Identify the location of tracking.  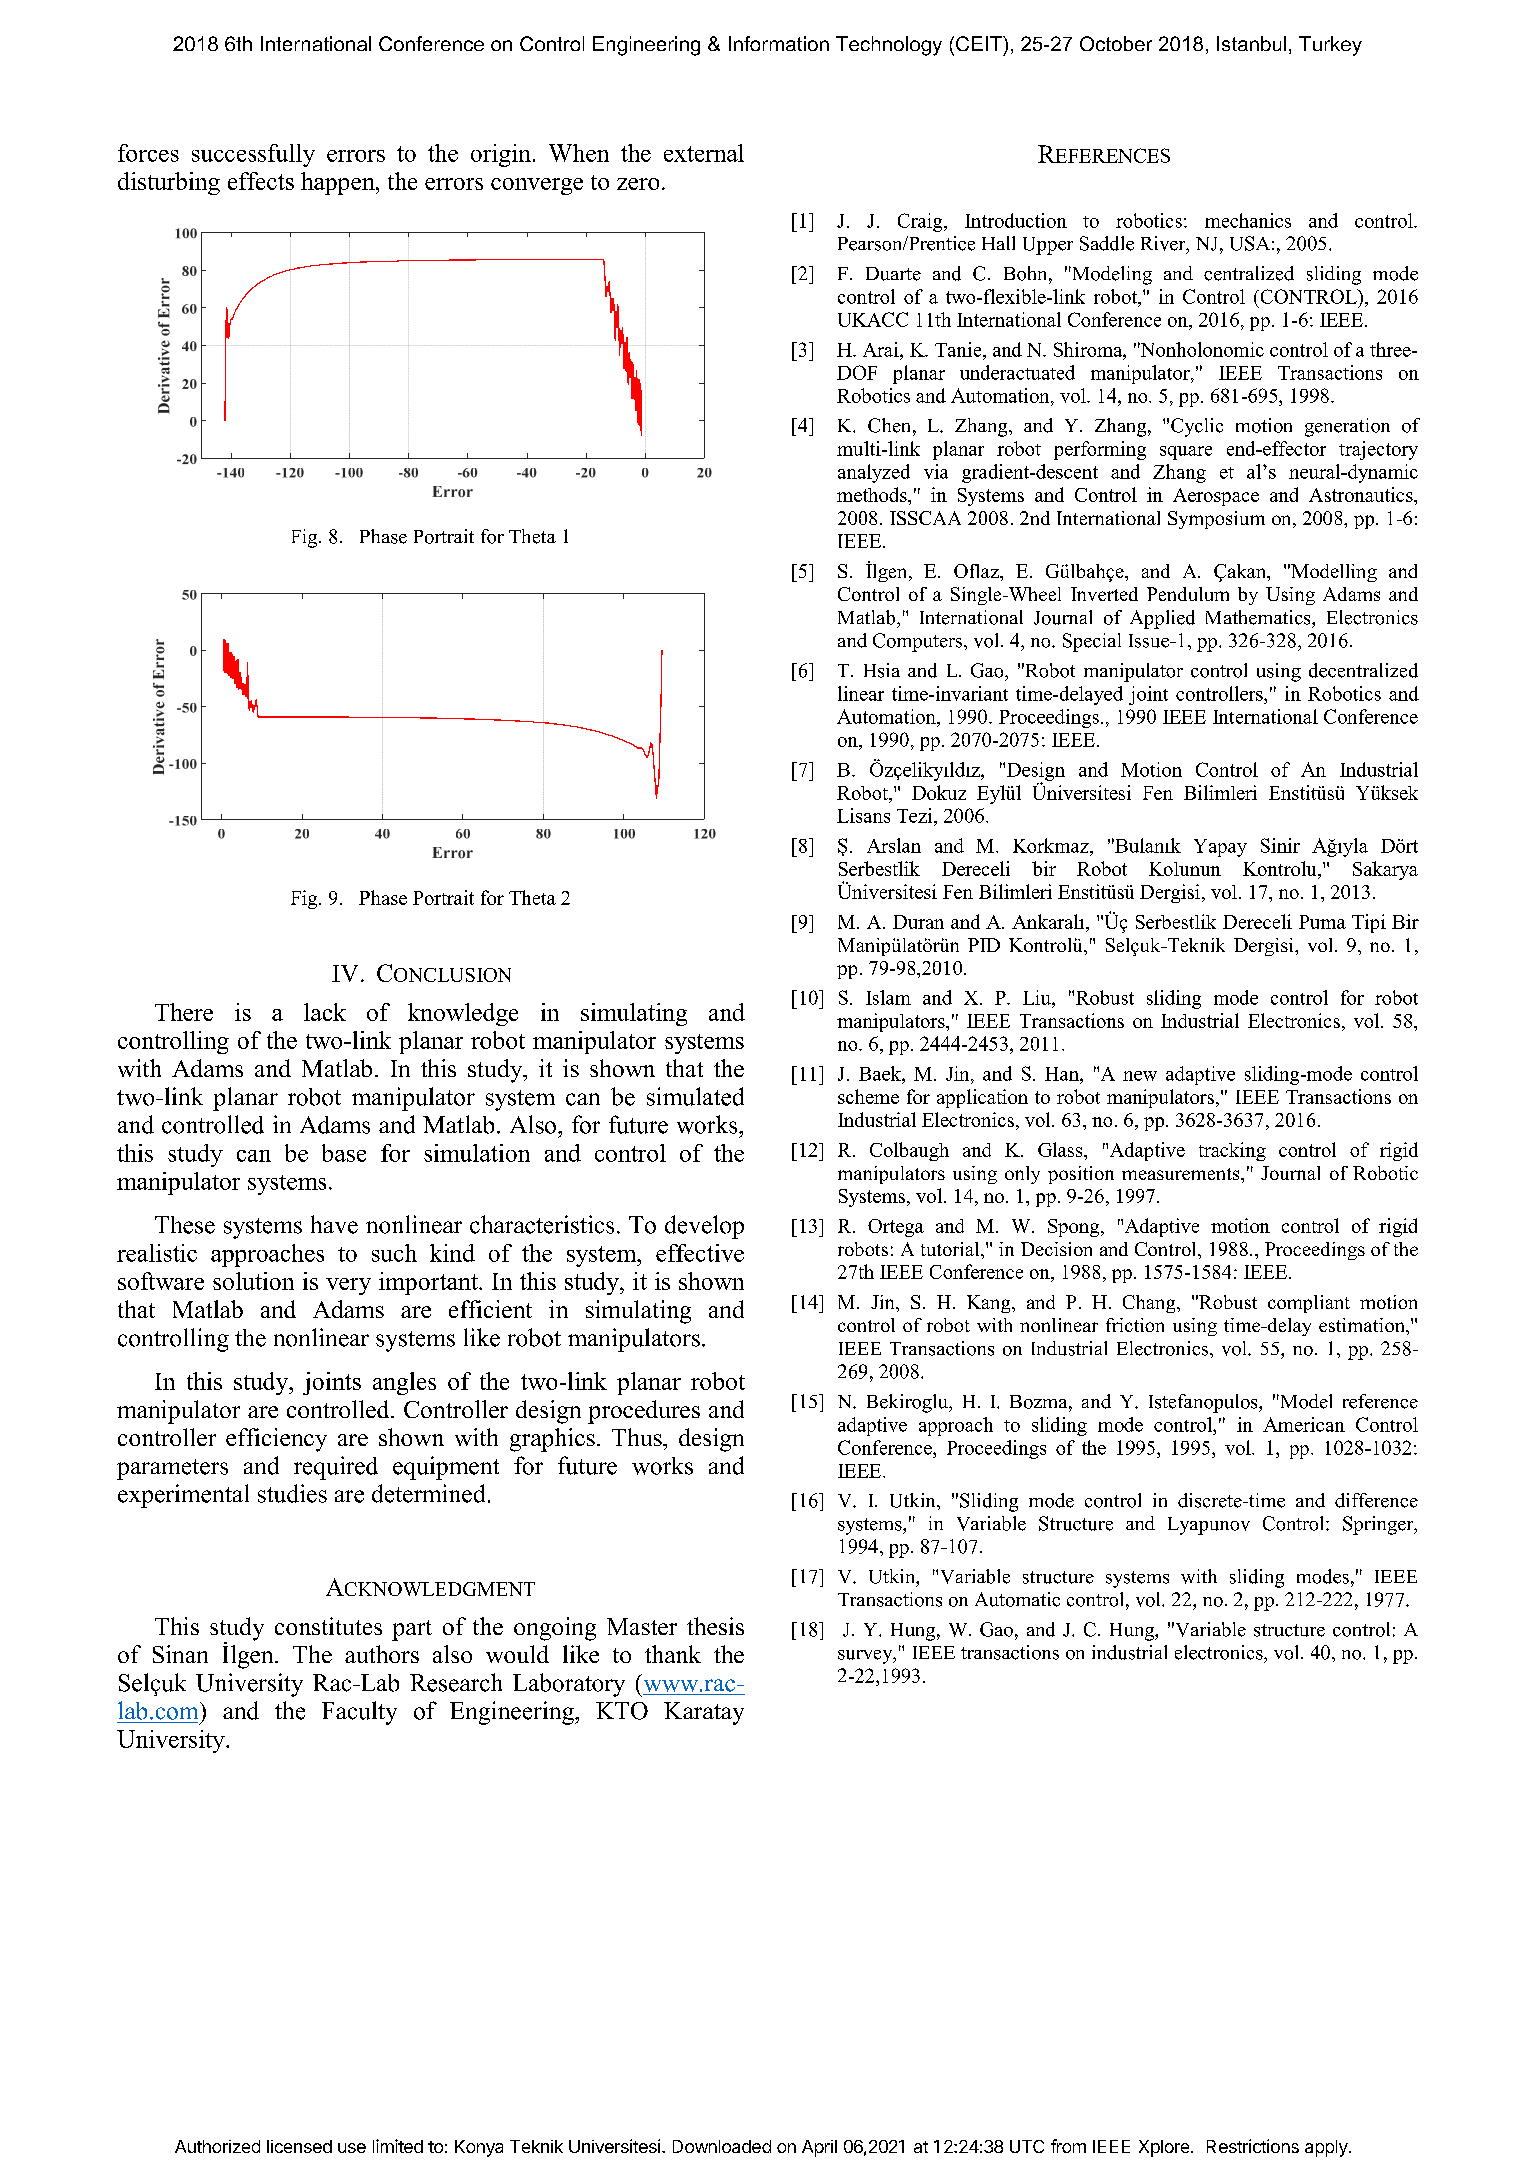
(1232, 1151).
